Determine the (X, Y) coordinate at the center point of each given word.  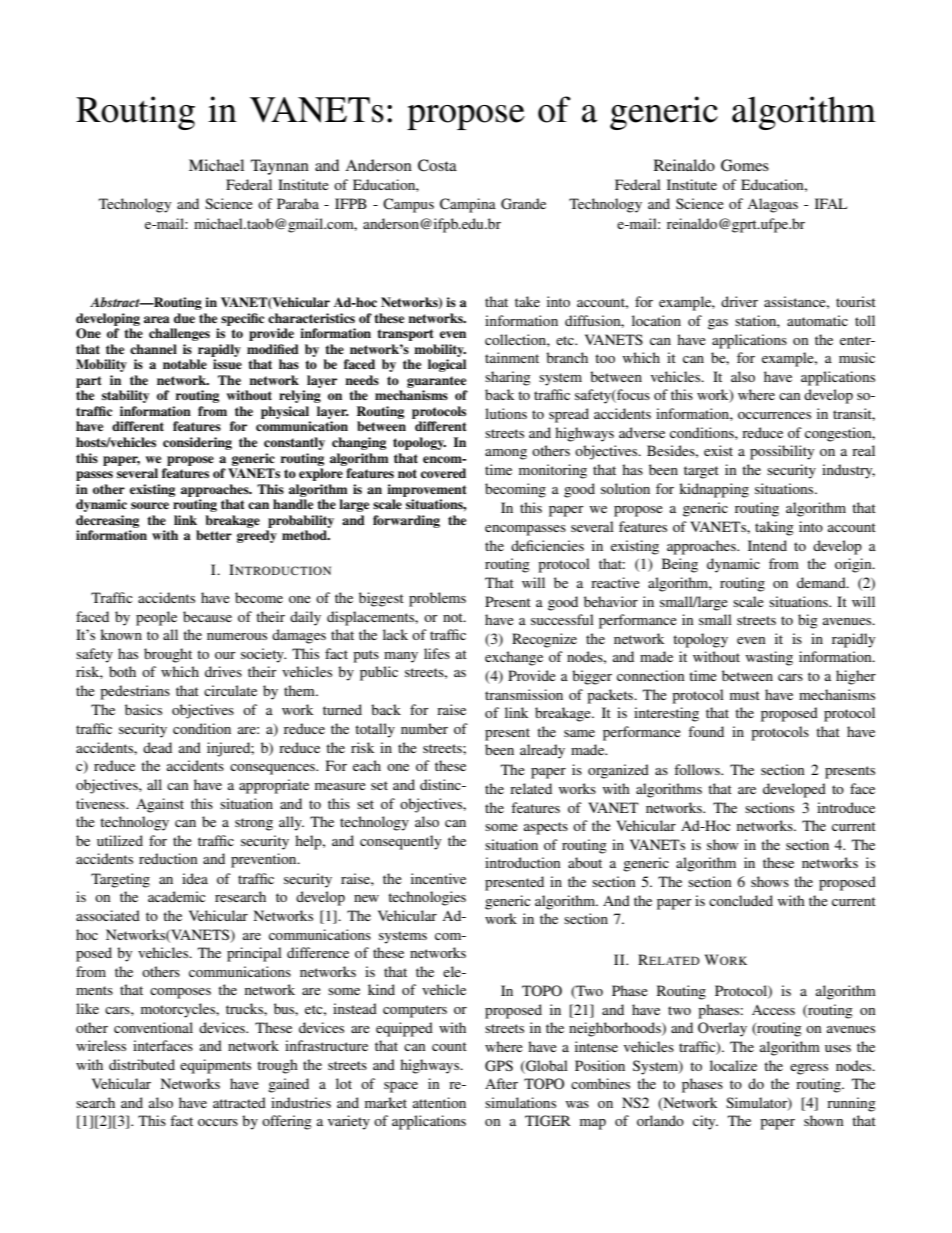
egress (809, 1069)
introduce (846, 807)
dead (157, 747)
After (501, 1083)
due (184, 318)
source (150, 505)
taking (774, 528)
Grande (523, 204)
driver (739, 301)
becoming (515, 490)
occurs (218, 1122)
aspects (546, 828)
